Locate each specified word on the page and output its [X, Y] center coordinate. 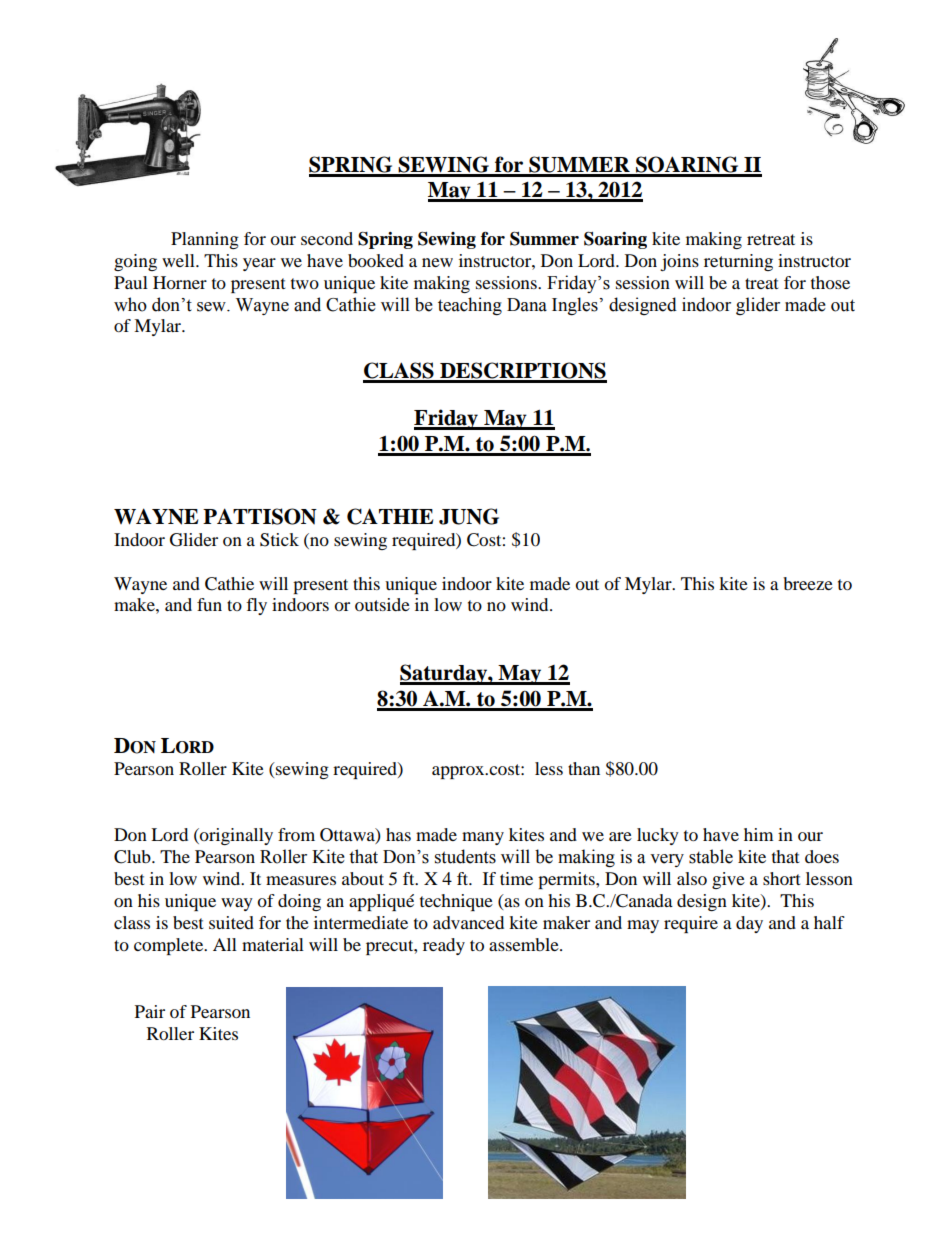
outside [382, 604]
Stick [279, 540]
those [830, 282]
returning [738, 262]
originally [235, 836]
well [179, 260]
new [437, 262]
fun [209, 604]
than [584, 768]
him [758, 834]
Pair [150, 1011]
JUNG [469, 516]
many [483, 838]
